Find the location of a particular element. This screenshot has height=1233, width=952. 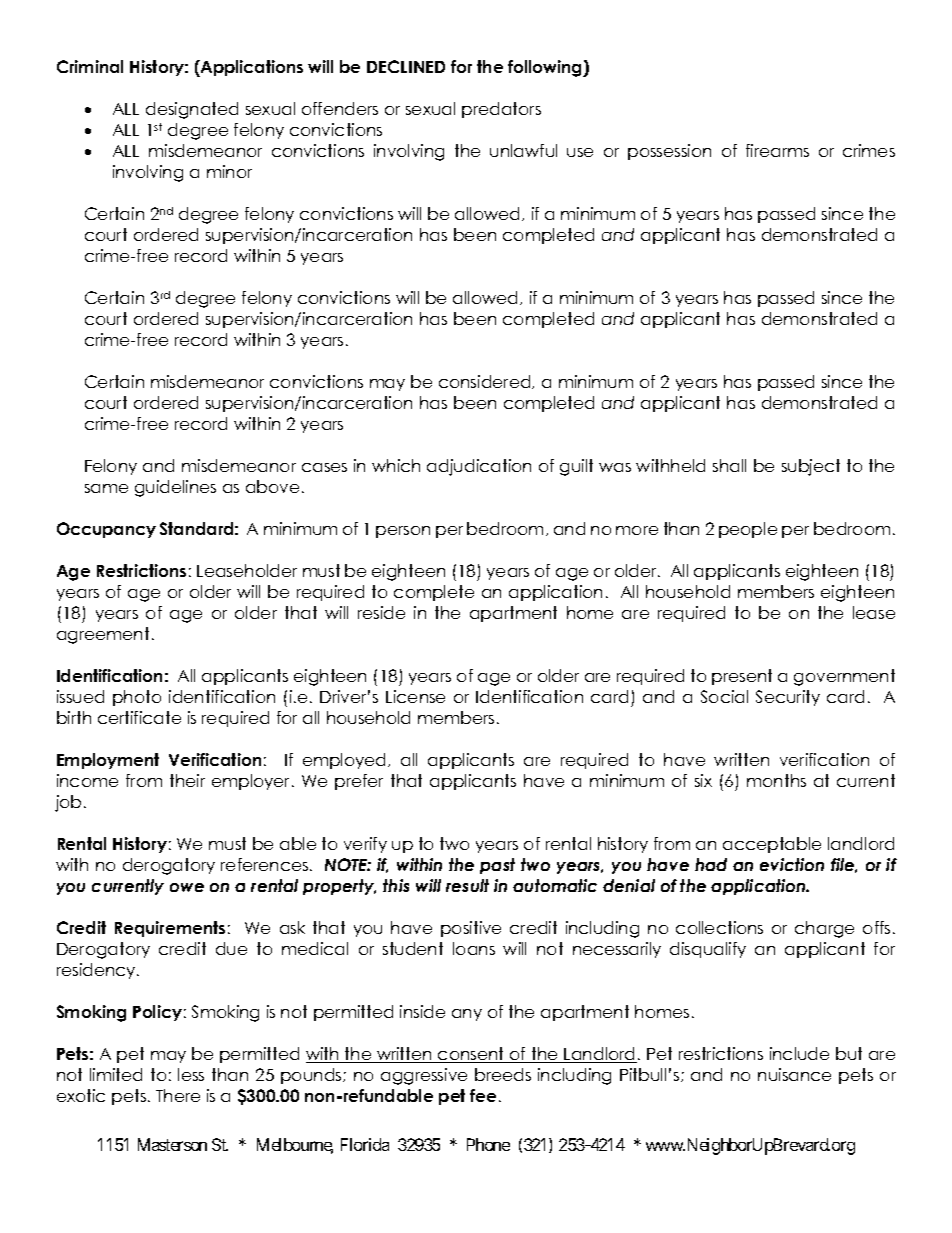

fee is located at coordinates (483, 1095).
